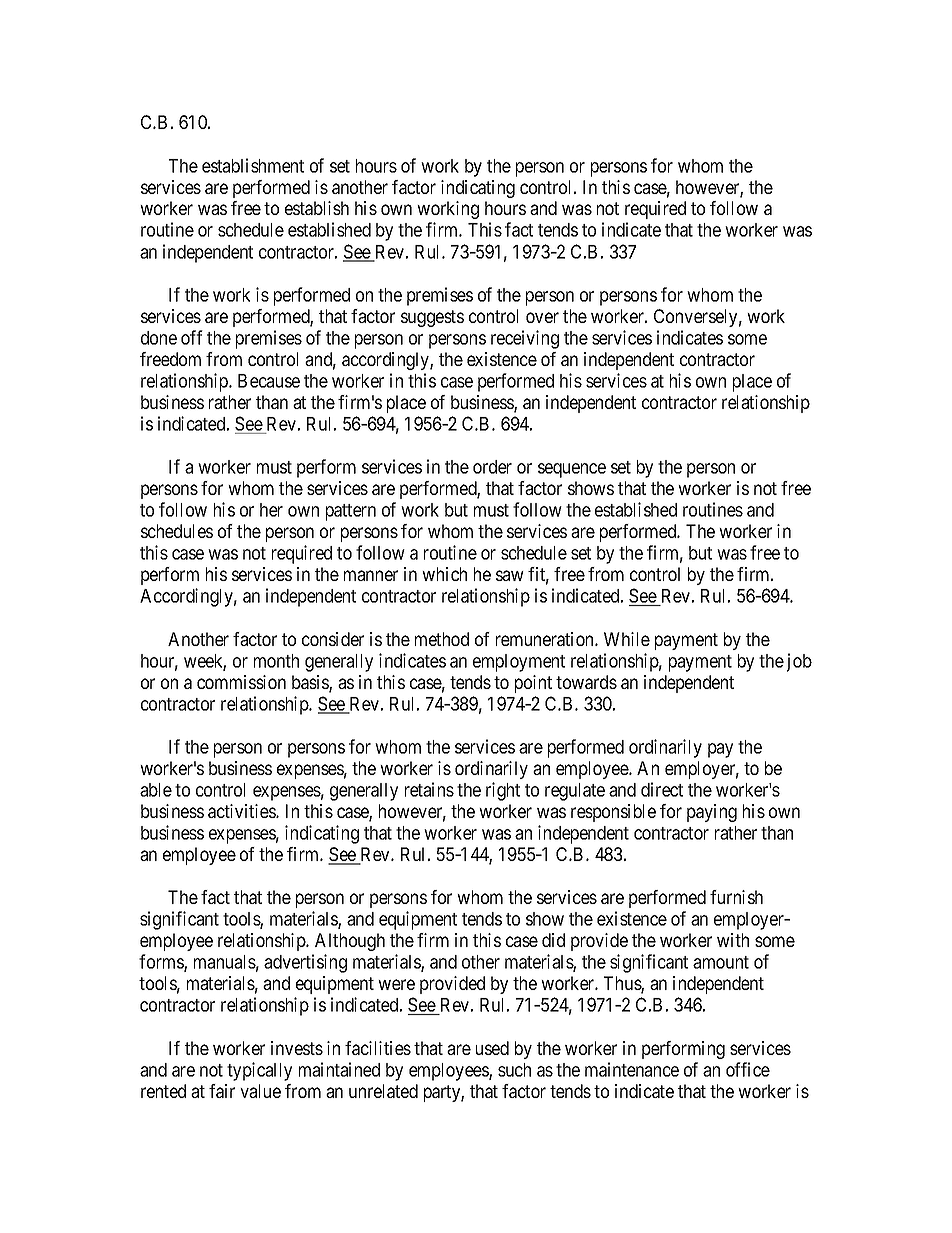 Image resolution: width=952 pixels, height=1233 pixels. Describe the element at coordinates (712, 813) in the screenshot. I see `paying` at that location.
